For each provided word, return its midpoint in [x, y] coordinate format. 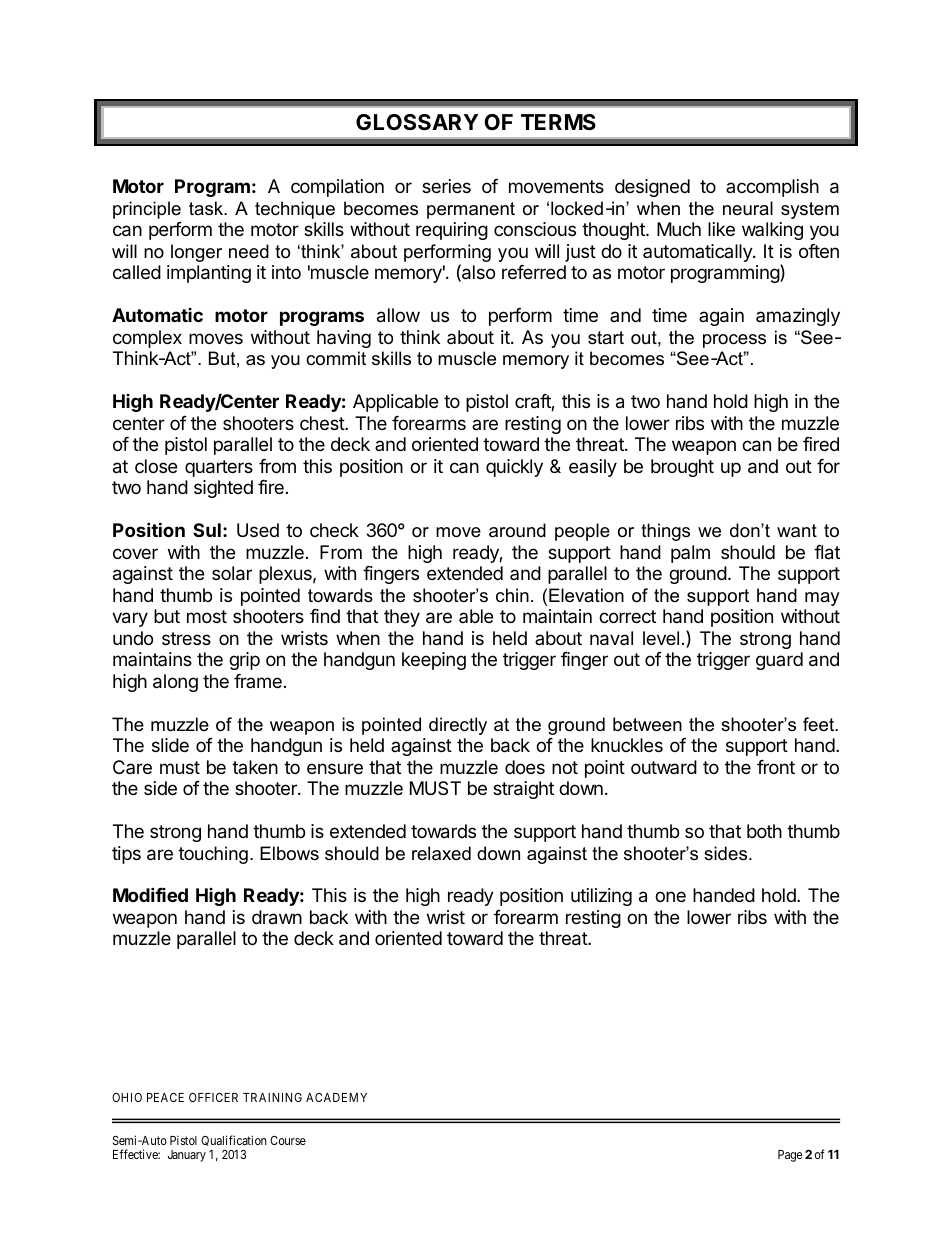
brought [682, 468]
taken [255, 767]
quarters [219, 468]
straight [523, 790]
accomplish [772, 188]
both [764, 831]
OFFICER [213, 1097]
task [207, 208]
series [446, 186]
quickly [514, 468]
